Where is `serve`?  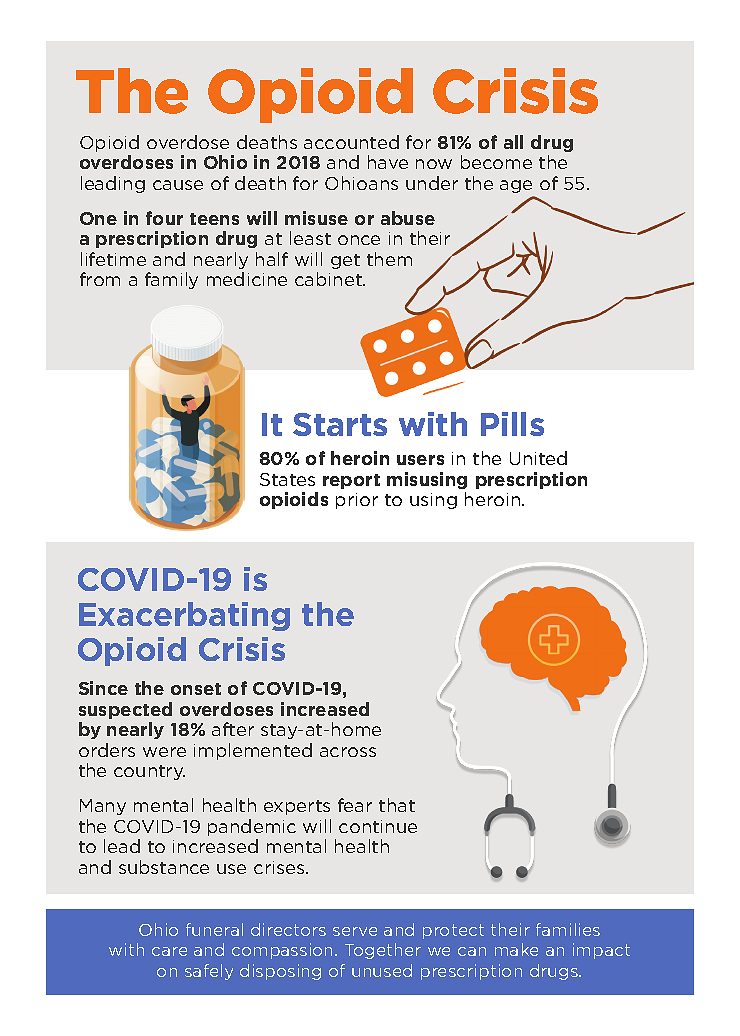 serve is located at coordinates (355, 931).
